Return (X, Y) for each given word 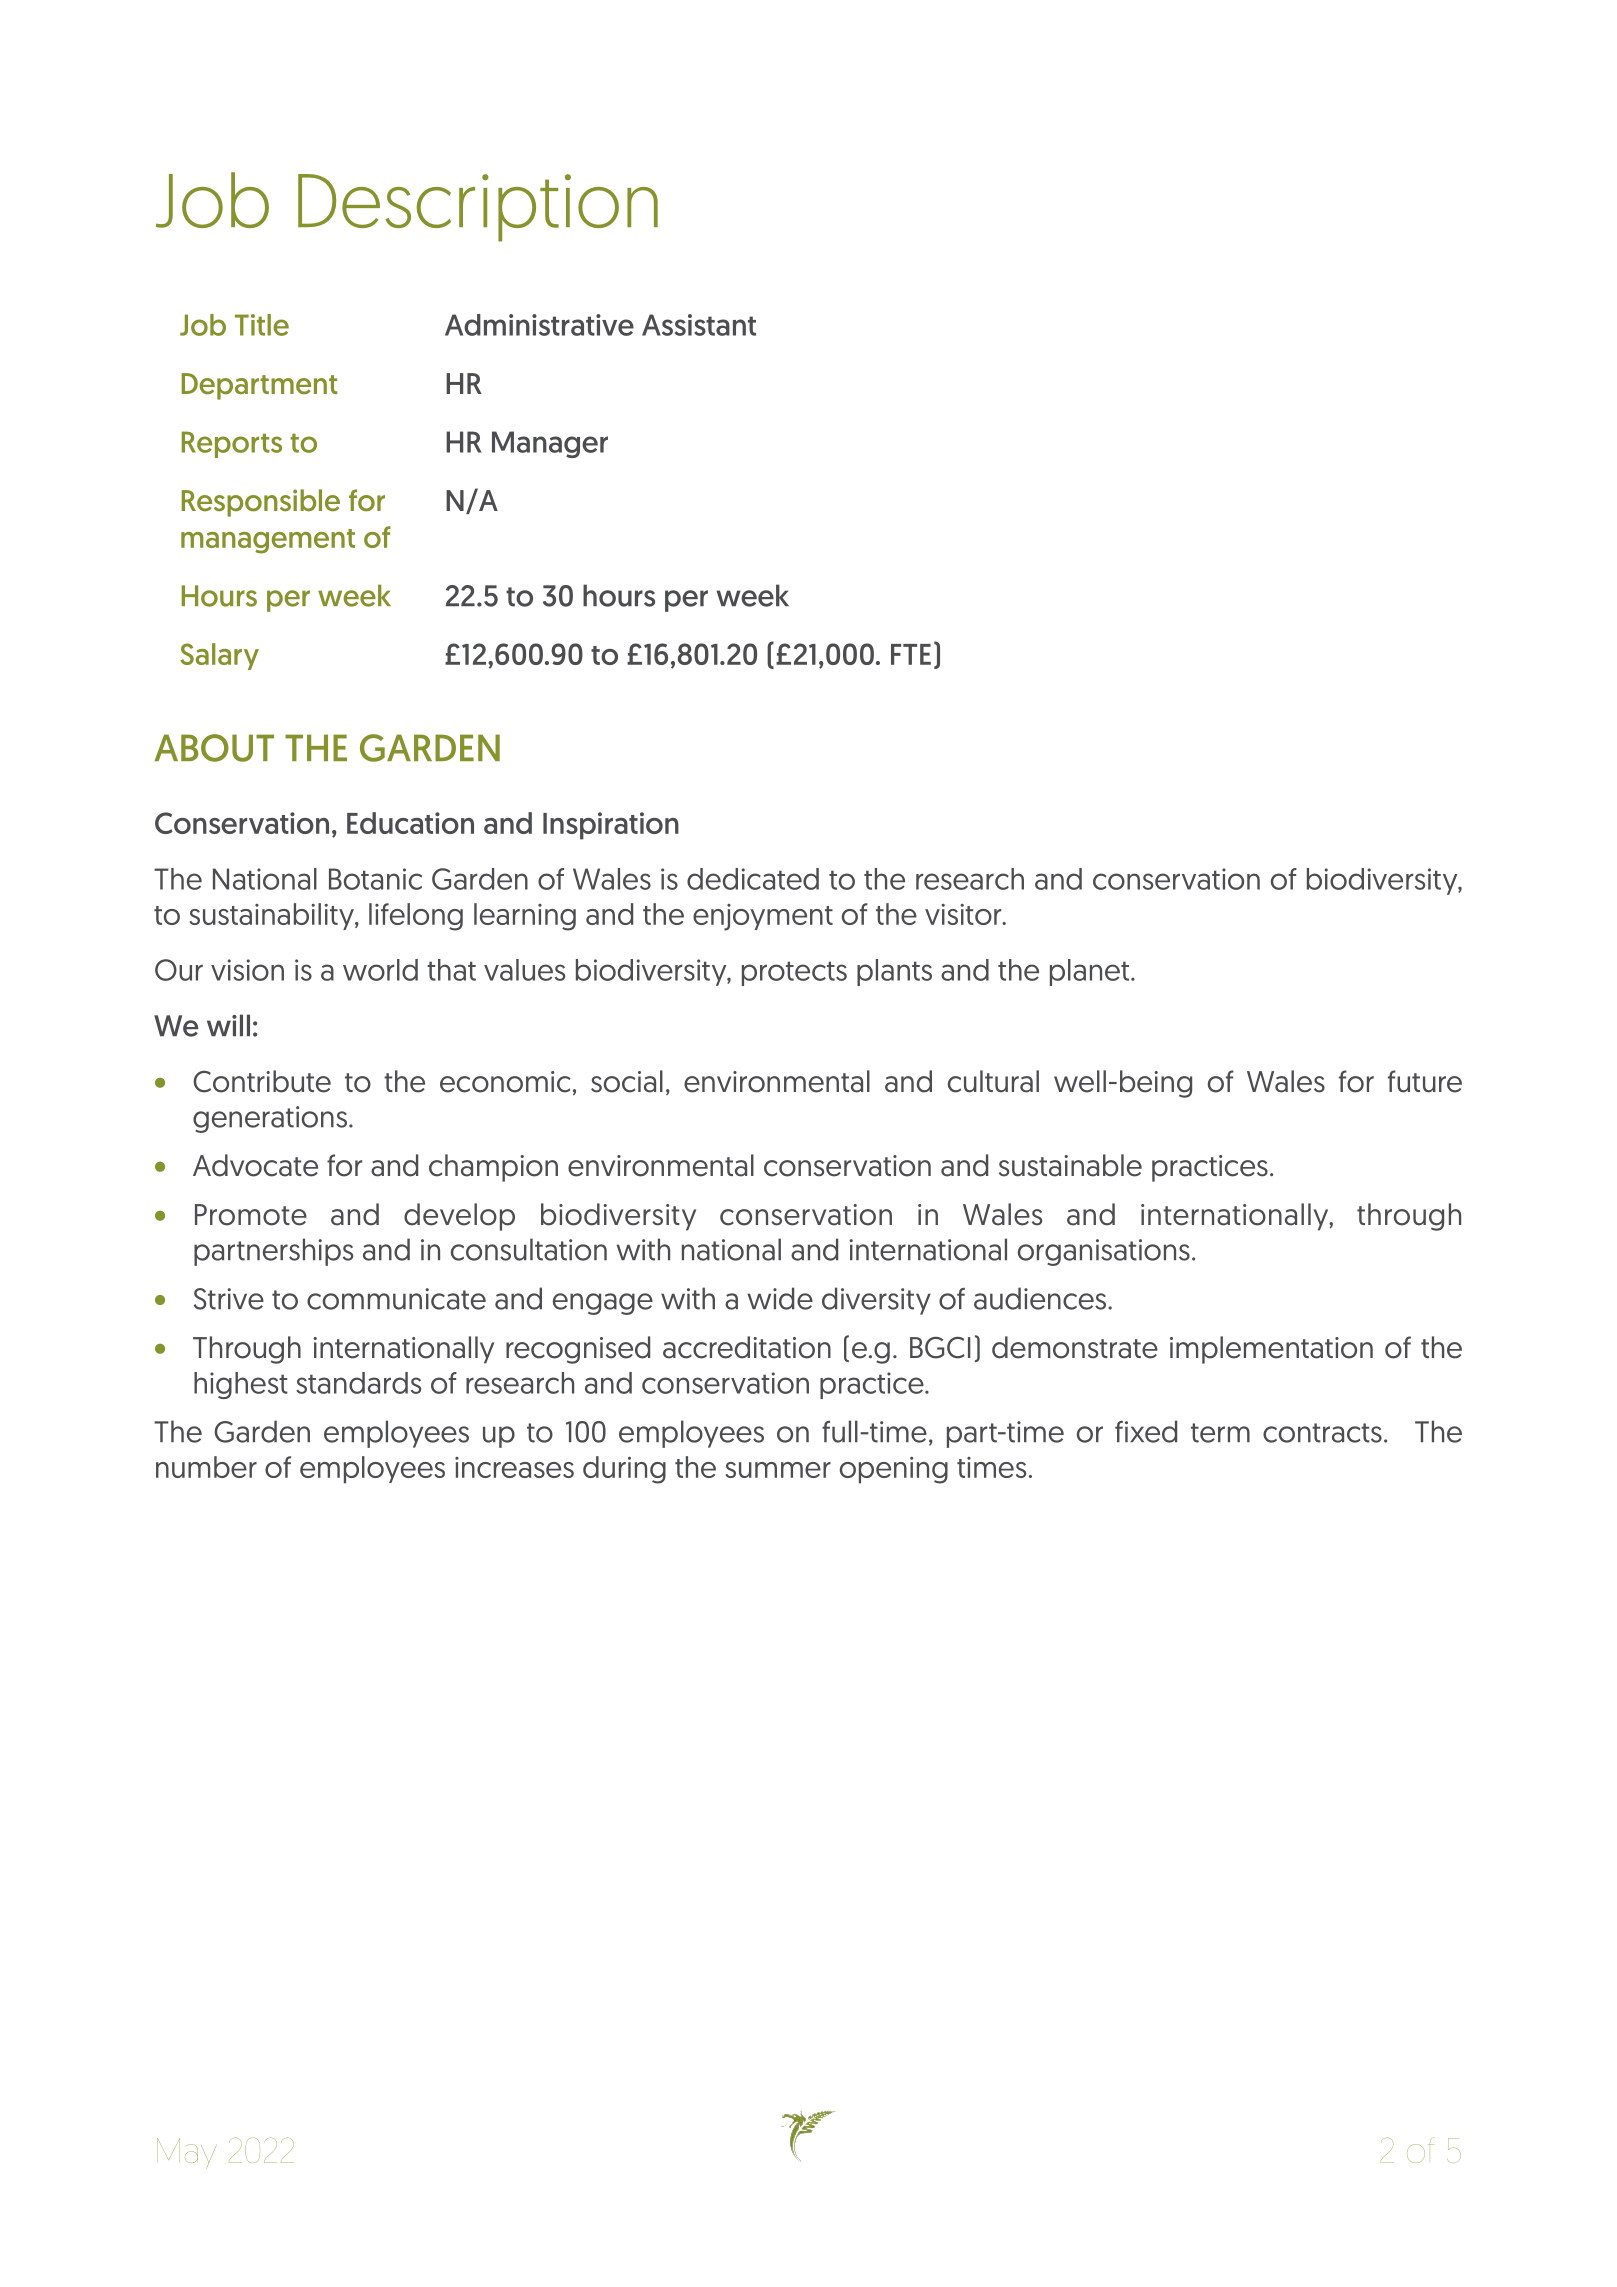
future (1425, 1081)
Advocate (255, 1165)
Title (262, 325)
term (1220, 1433)
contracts (1322, 1433)
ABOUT (214, 748)
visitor (964, 914)
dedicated (753, 879)
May (187, 2153)
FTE (911, 654)
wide (780, 1298)
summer (778, 1470)
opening (894, 1470)
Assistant (699, 325)
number (206, 1467)
